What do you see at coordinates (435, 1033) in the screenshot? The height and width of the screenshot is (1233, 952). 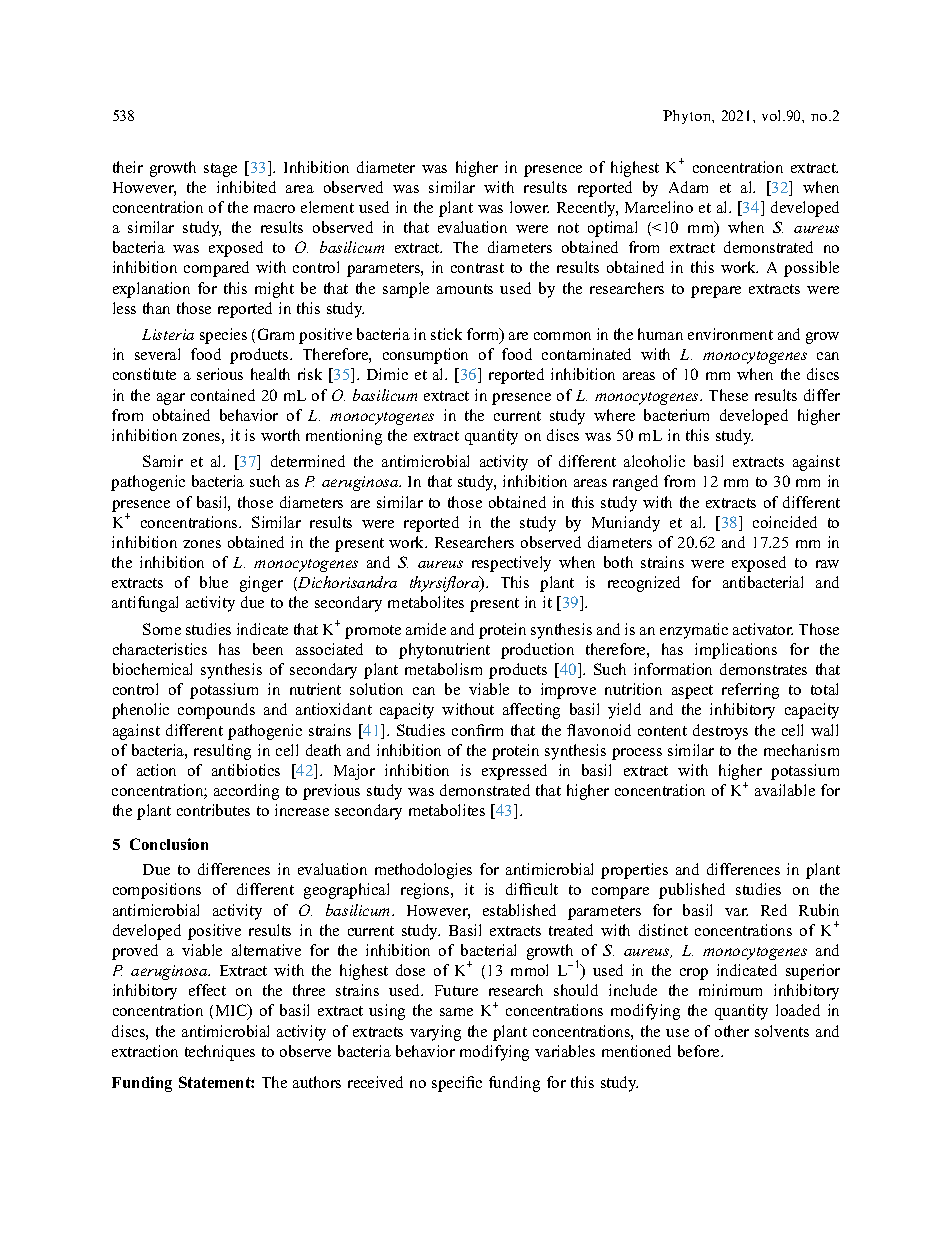 I see `varying` at bounding box center [435, 1033].
